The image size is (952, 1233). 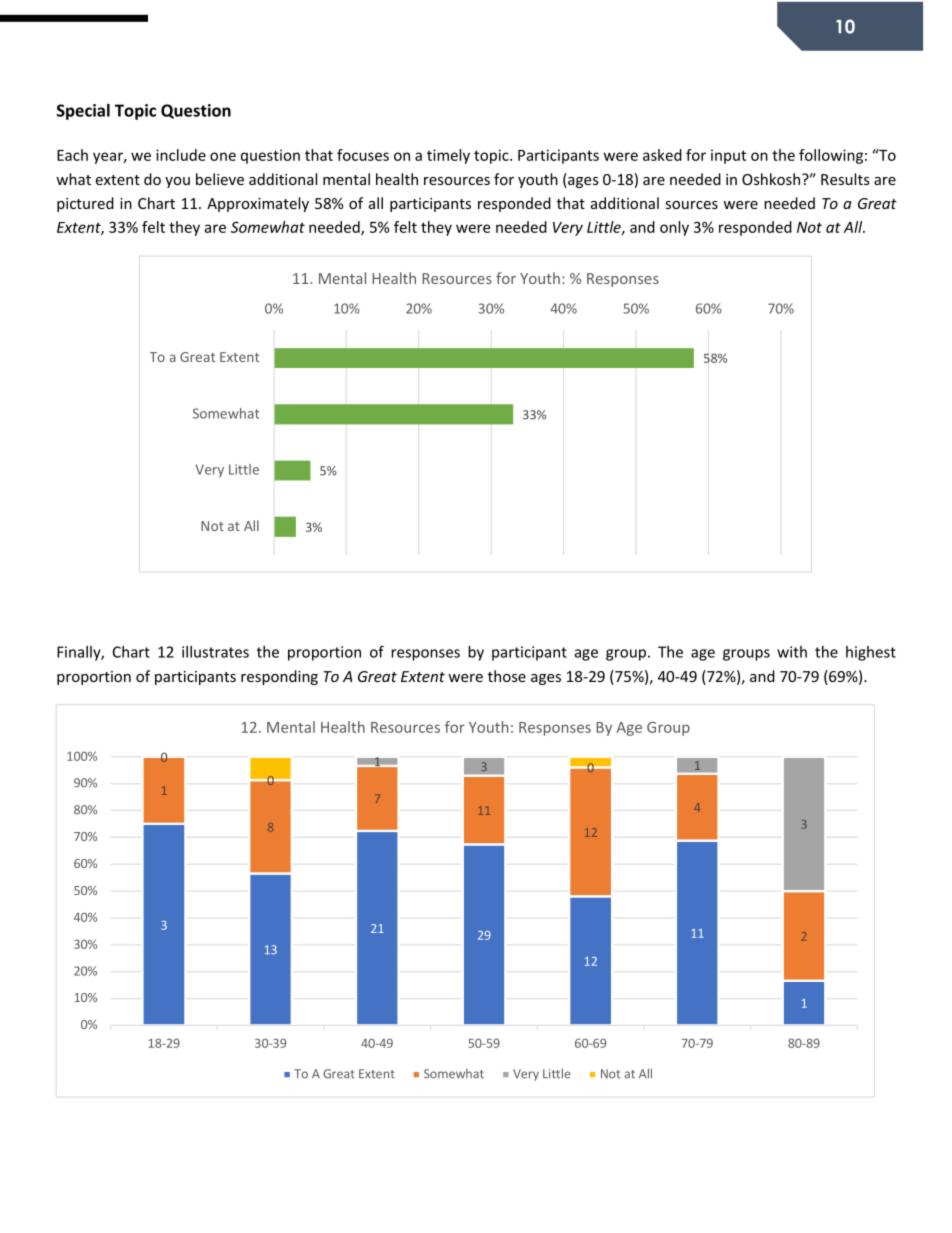 I want to click on illustrates, so click(x=215, y=652).
